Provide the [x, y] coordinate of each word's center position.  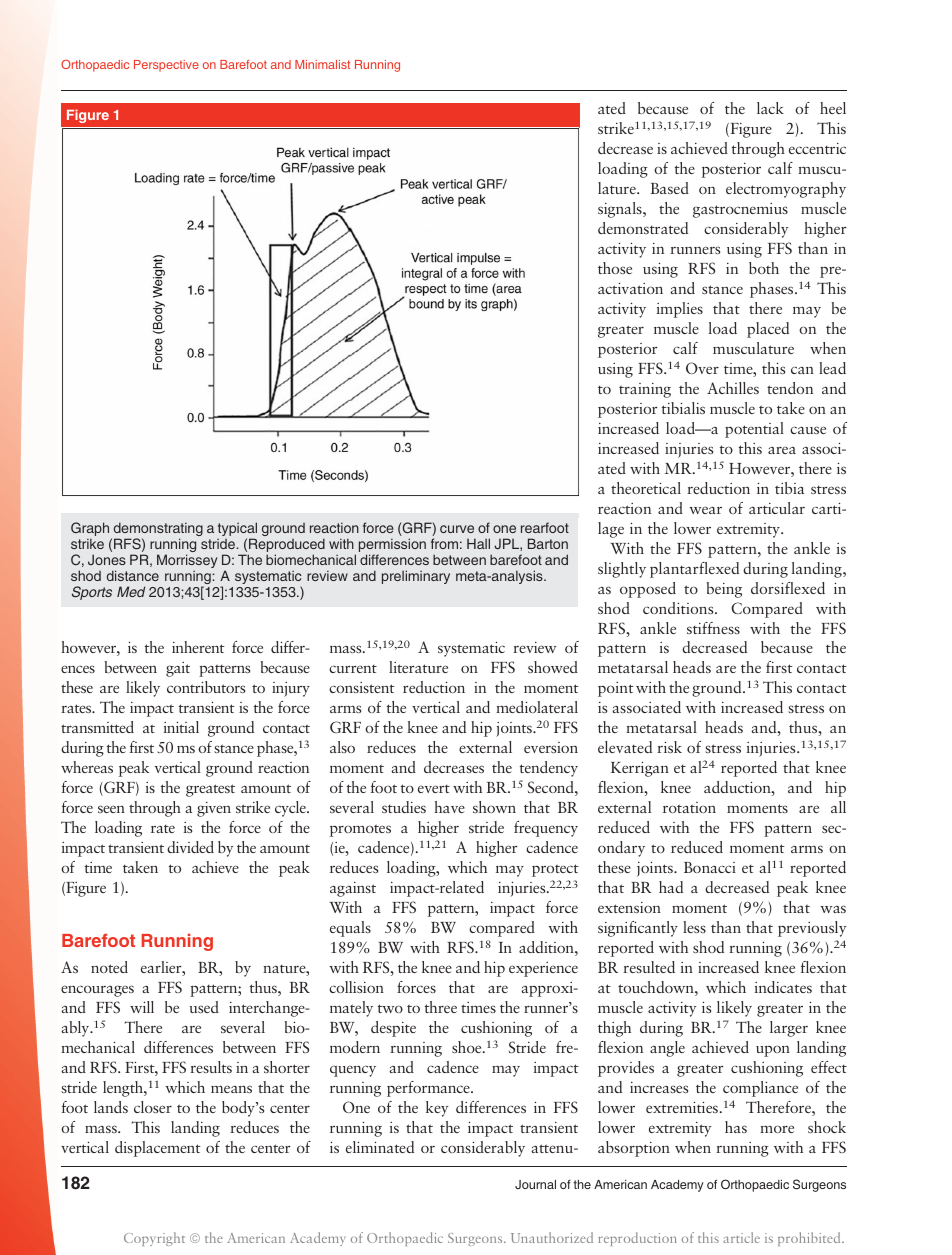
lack [770, 108]
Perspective [166, 66]
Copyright [154, 1239]
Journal [535, 1184]
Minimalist [322, 64]
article [741, 1237]
